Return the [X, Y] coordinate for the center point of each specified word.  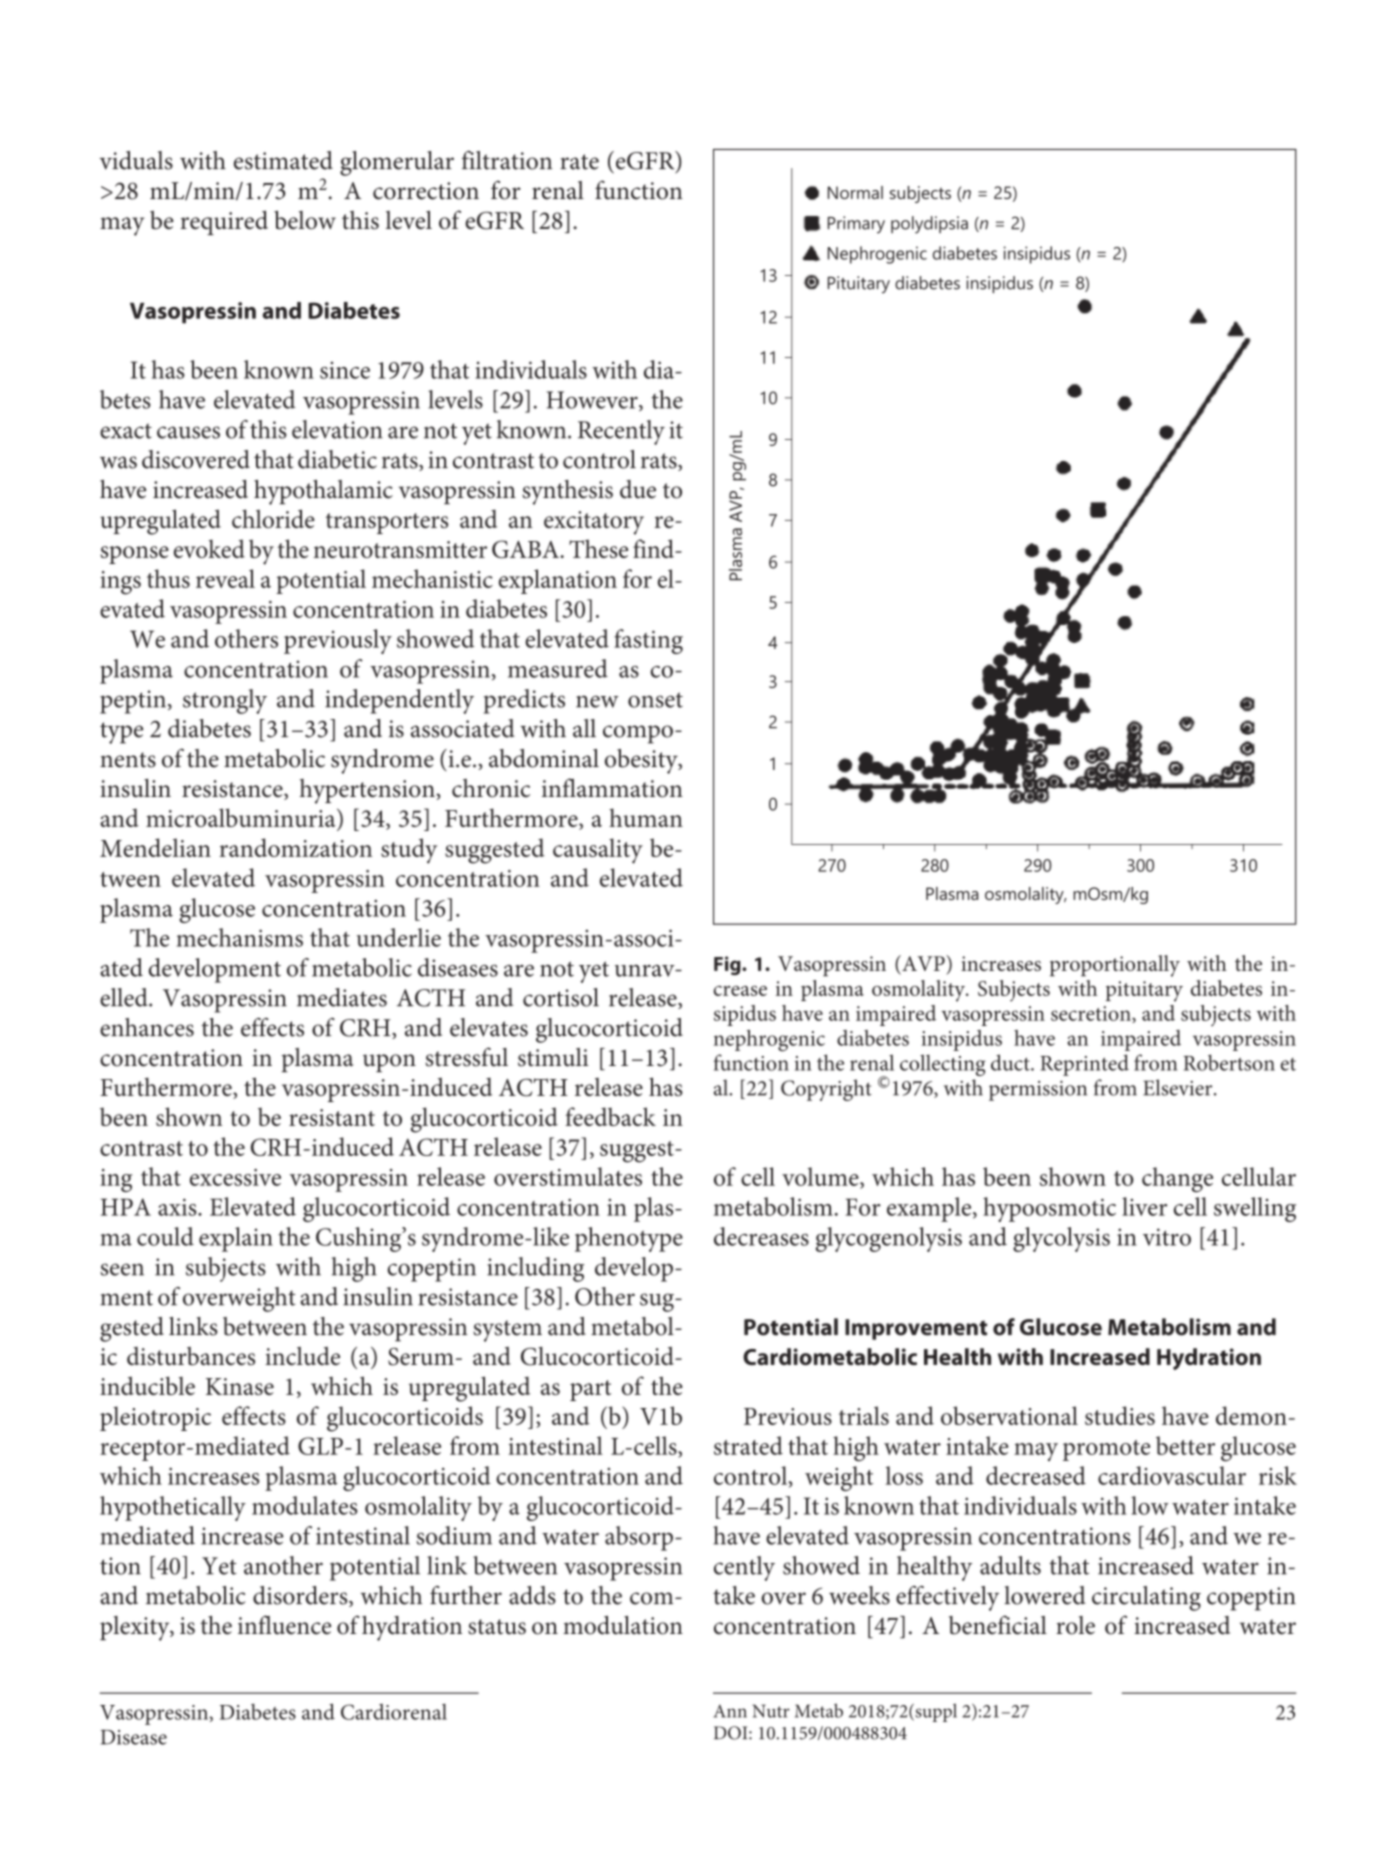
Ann [730, 1711]
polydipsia [929, 225]
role [1075, 1625]
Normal [855, 192]
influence [284, 1625]
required [224, 222]
